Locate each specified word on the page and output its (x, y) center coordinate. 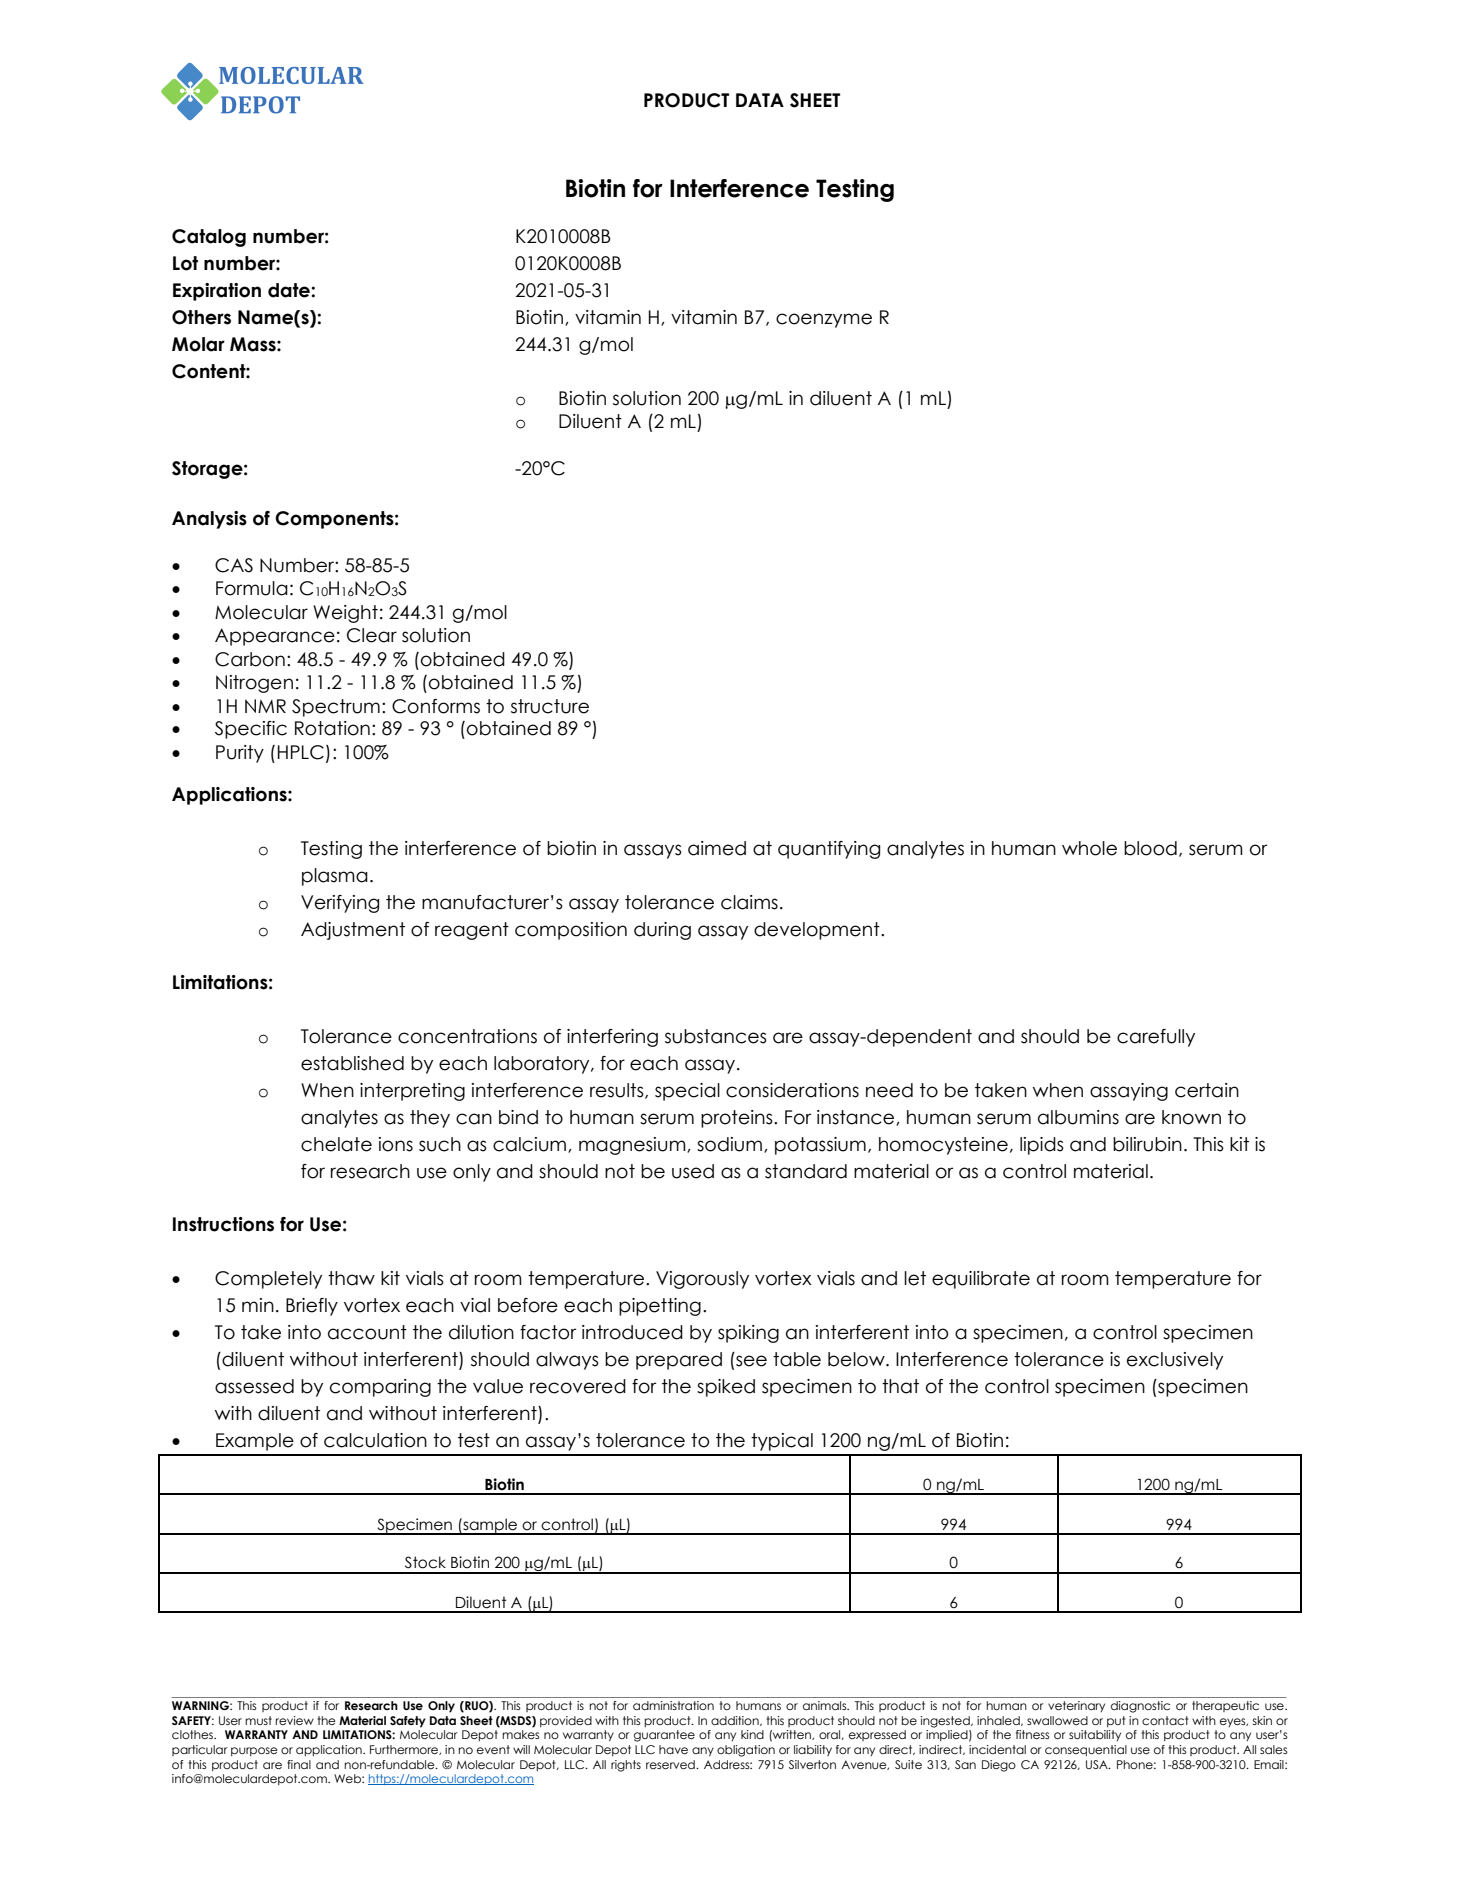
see (751, 1361)
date (290, 290)
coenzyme (824, 320)
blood (1150, 848)
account (367, 1332)
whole (1089, 848)
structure (550, 706)
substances (716, 1036)
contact (1165, 1720)
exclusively (1175, 1361)
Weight (345, 614)
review (295, 1720)
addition (736, 1721)
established (352, 1063)
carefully (1156, 1038)
